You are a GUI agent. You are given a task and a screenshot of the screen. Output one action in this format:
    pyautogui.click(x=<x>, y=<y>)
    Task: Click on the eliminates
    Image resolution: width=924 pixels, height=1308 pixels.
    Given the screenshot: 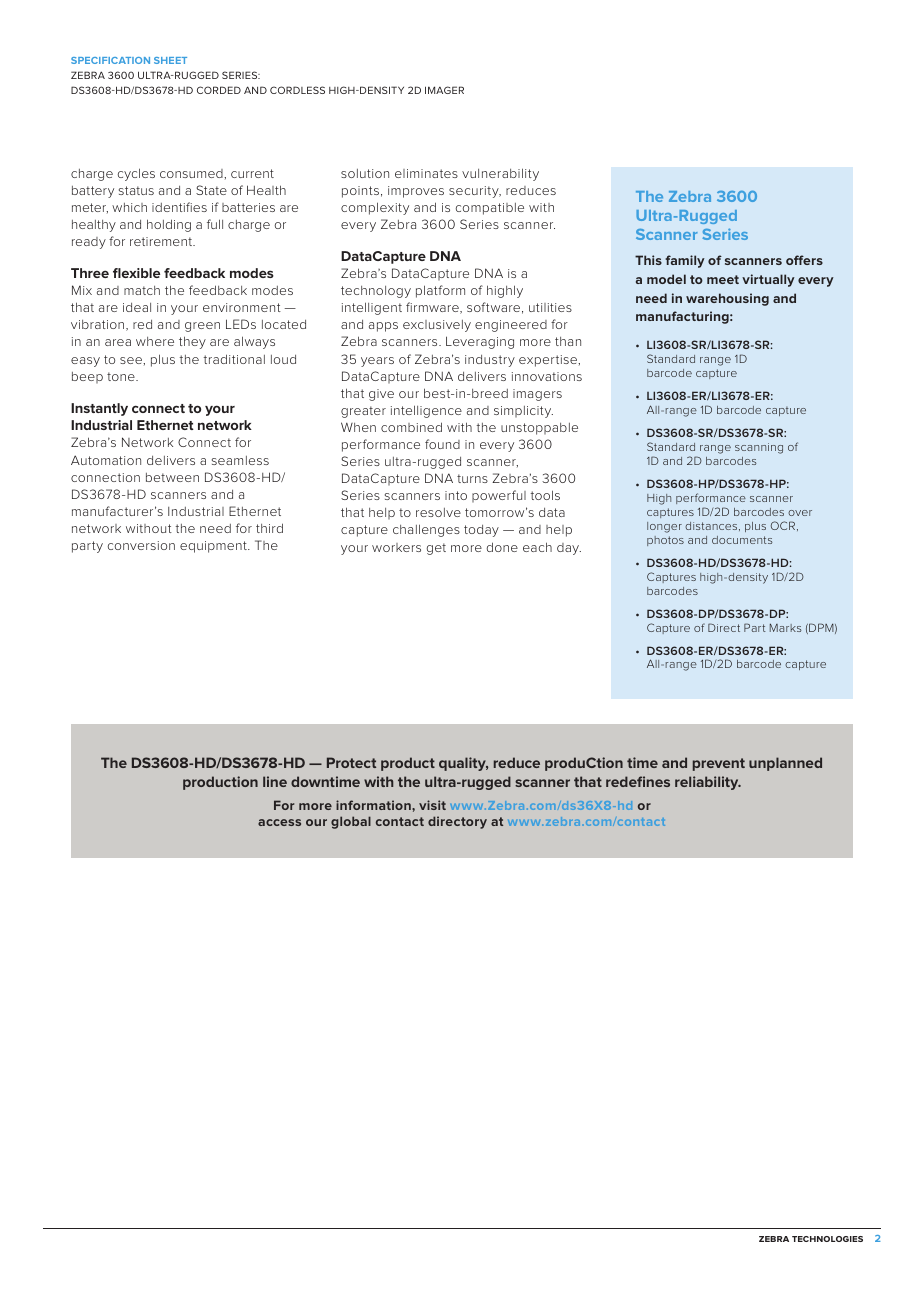 What is the action you would take?
    pyautogui.click(x=426, y=173)
